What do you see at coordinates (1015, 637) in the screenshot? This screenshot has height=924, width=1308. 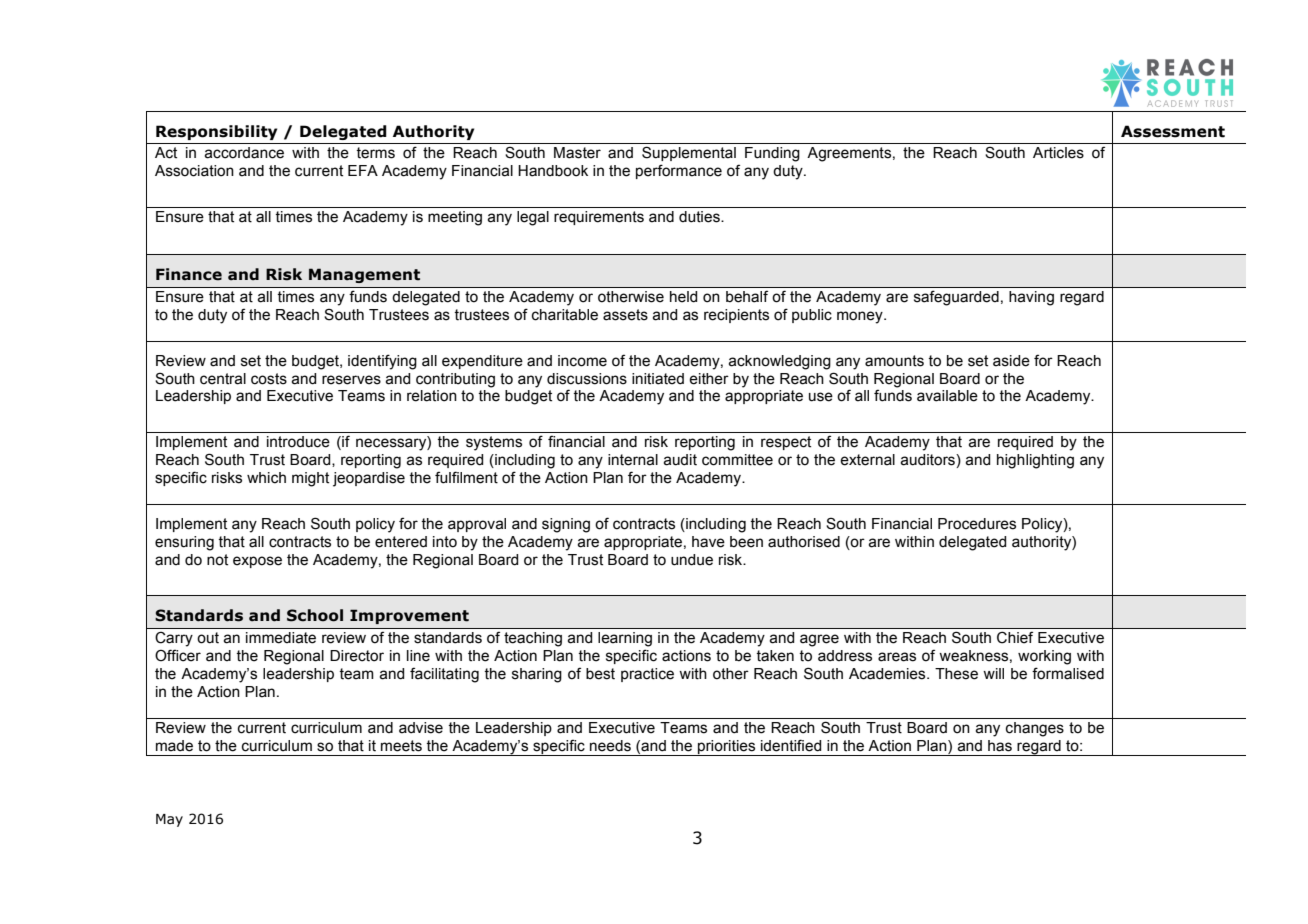 I see `Chief` at bounding box center [1015, 637].
